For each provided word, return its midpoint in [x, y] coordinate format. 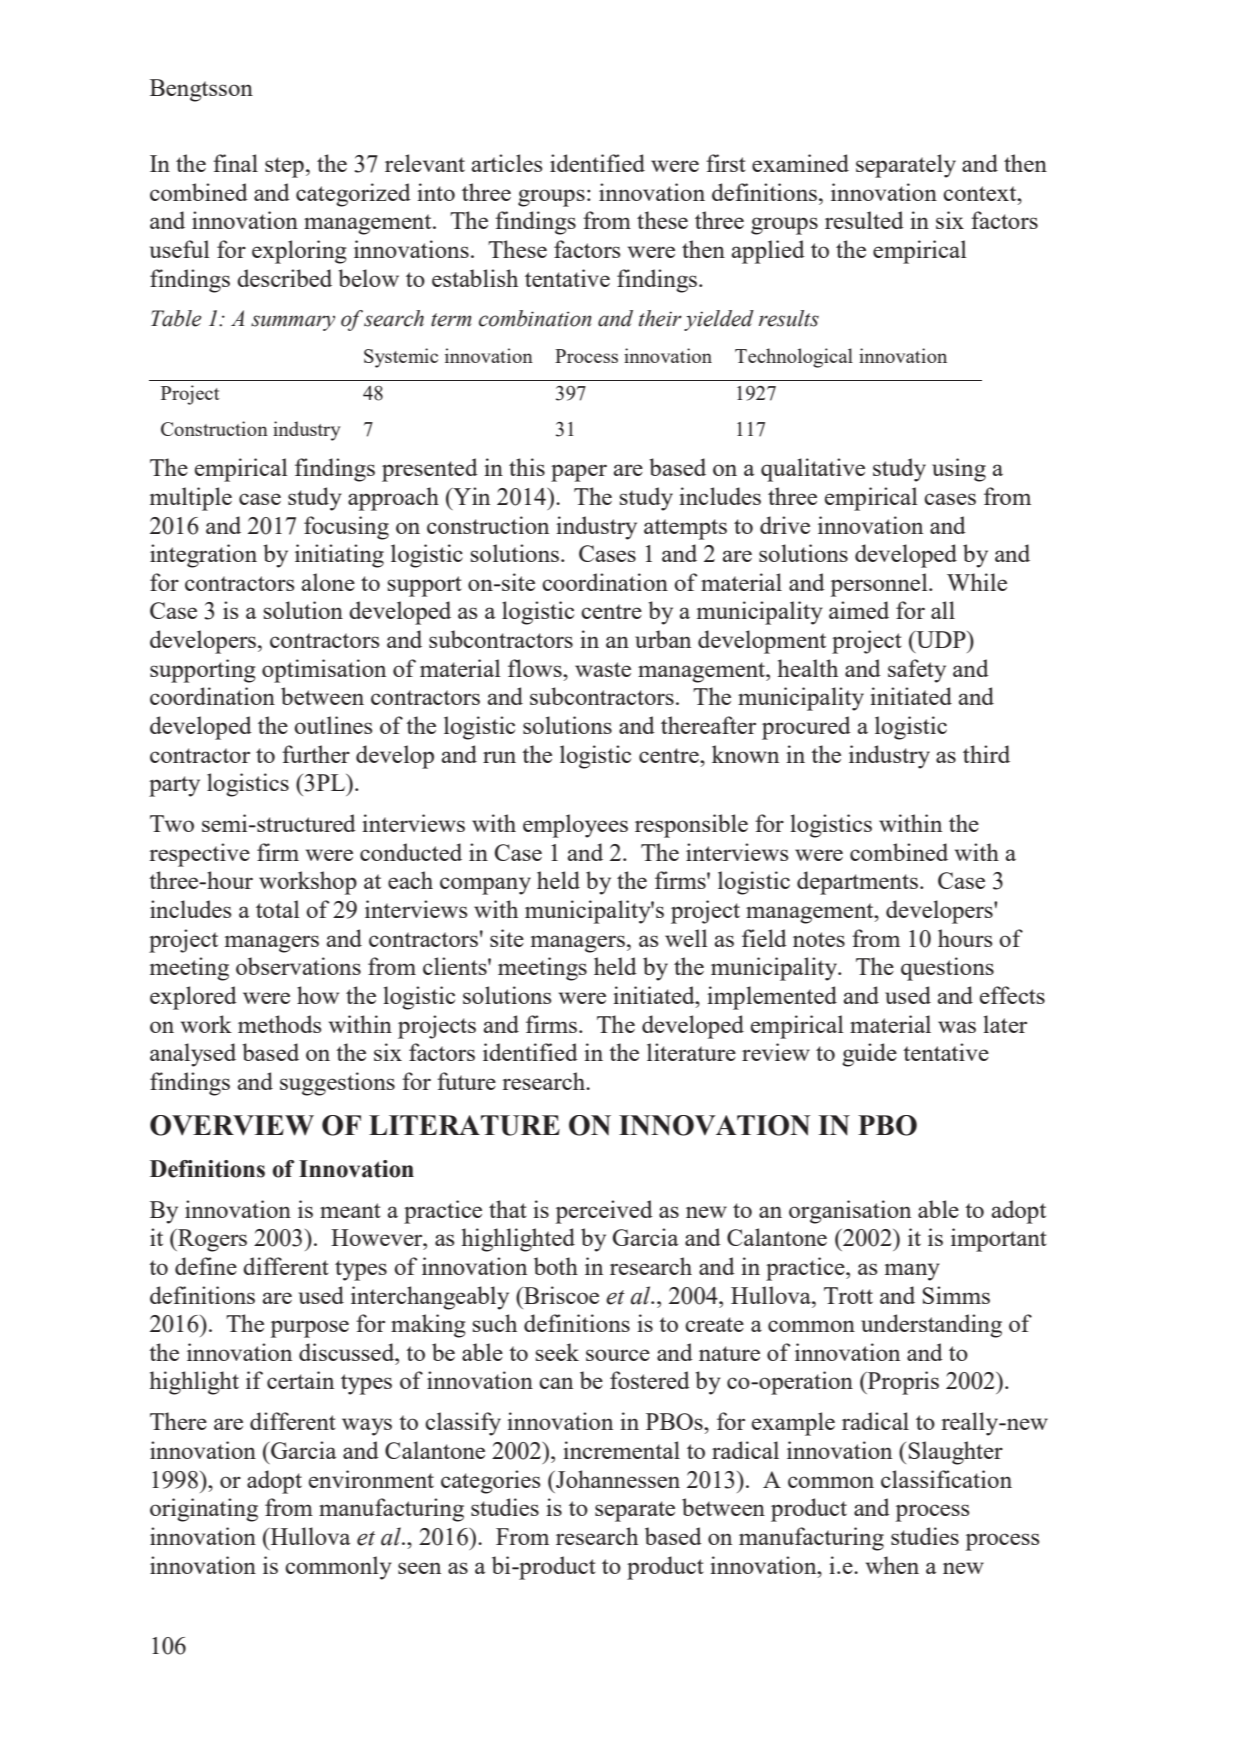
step [284, 167]
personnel [880, 585]
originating [204, 1510]
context [981, 193]
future [466, 1081]
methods [280, 1024]
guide [869, 1055]
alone [328, 582]
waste [603, 669]
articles [507, 163]
